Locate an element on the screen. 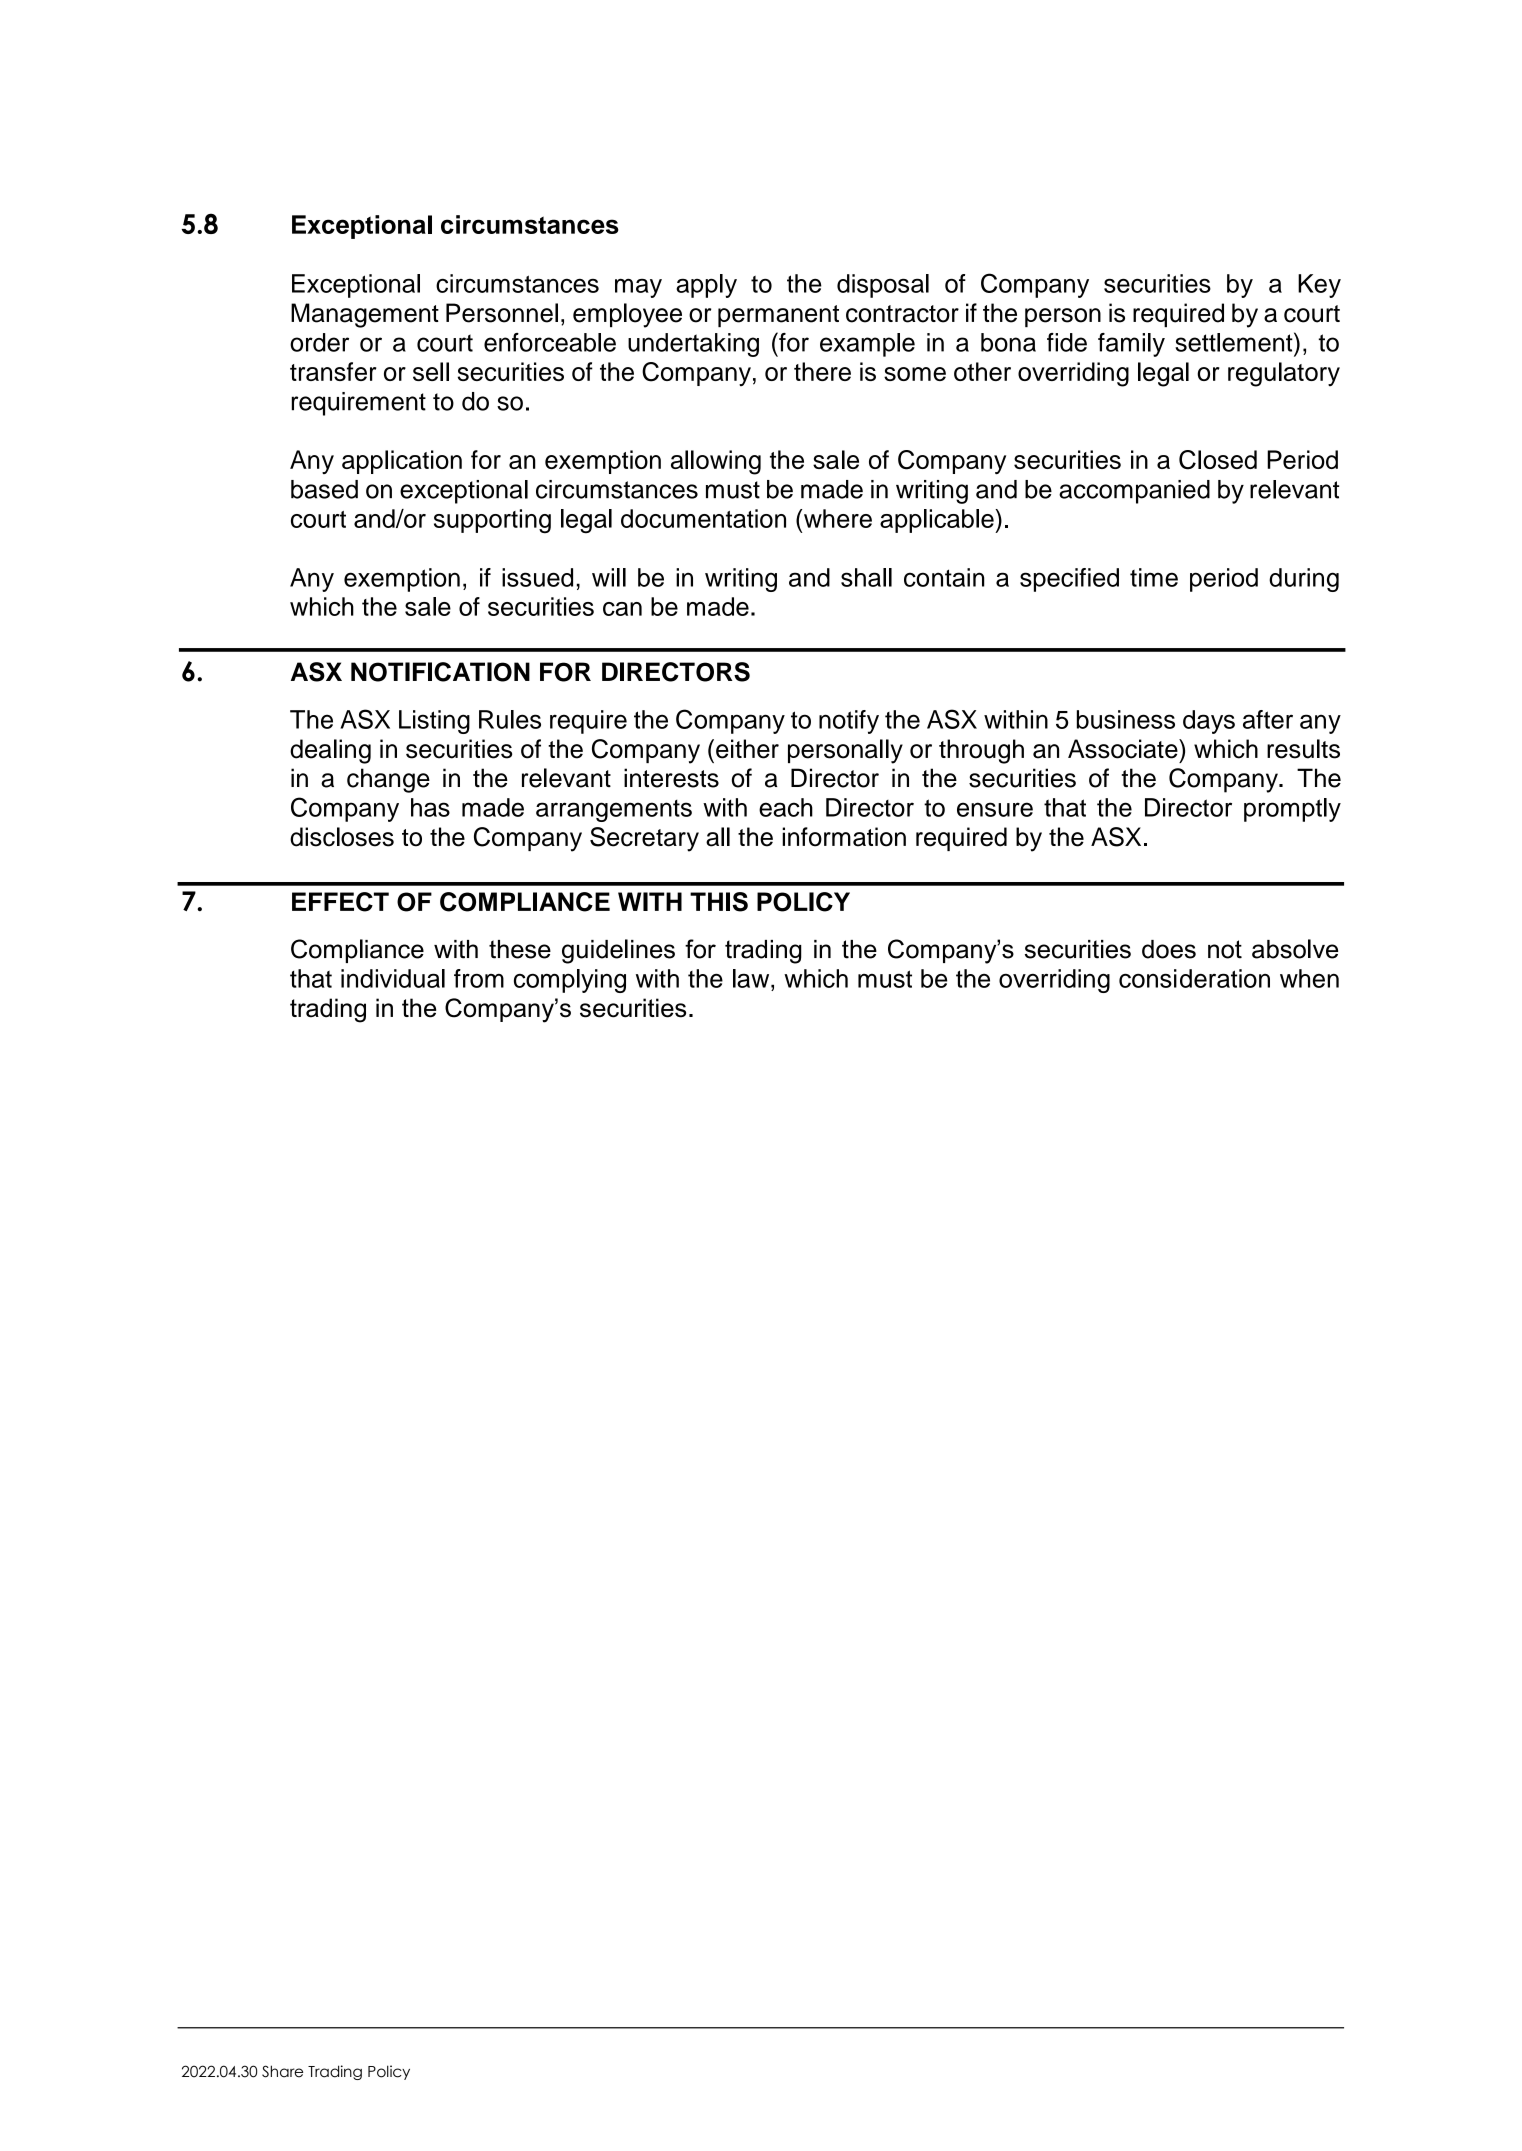  individual is located at coordinates (393, 978).
